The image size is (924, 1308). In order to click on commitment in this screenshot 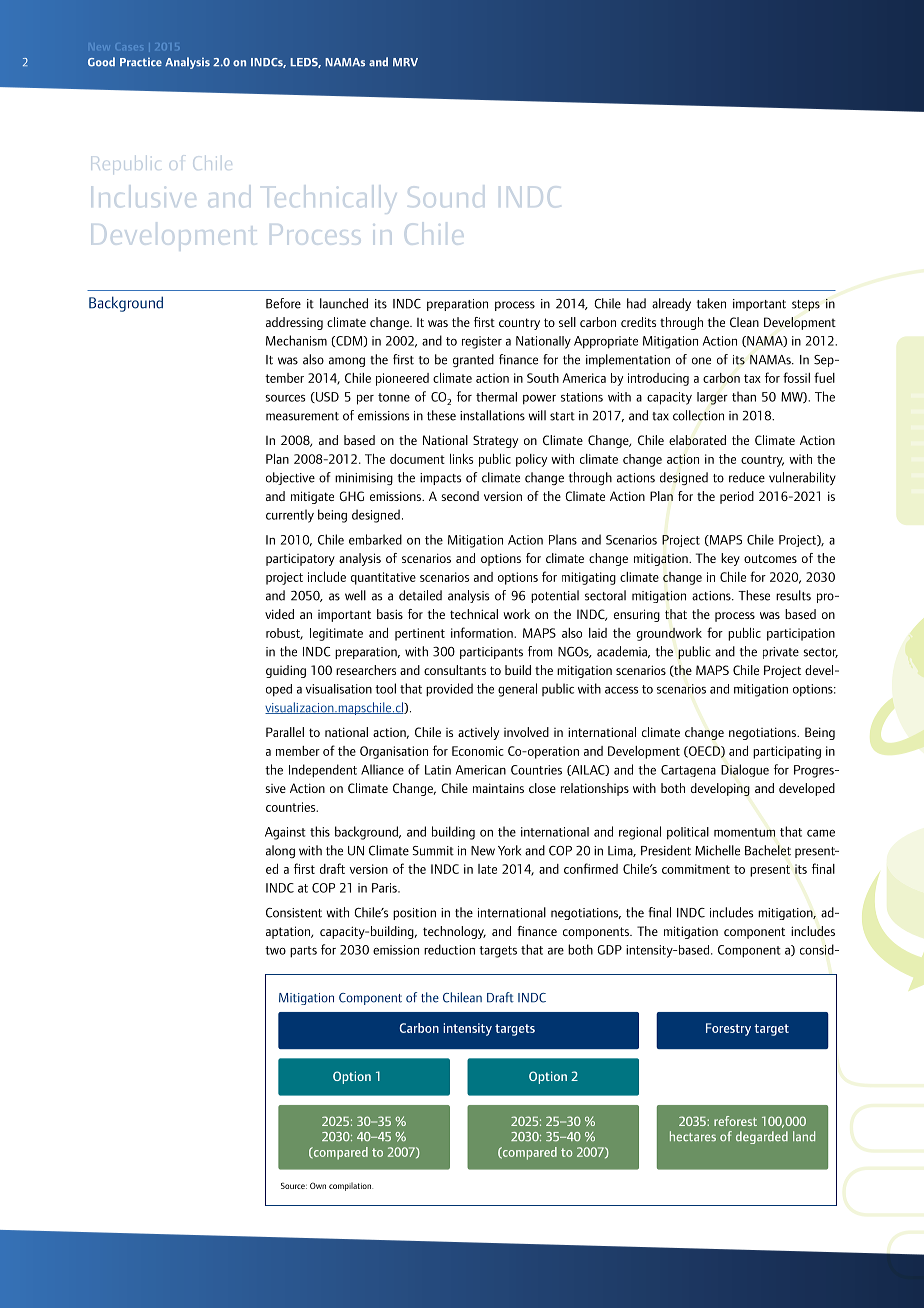, I will do `click(696, 869)`.
